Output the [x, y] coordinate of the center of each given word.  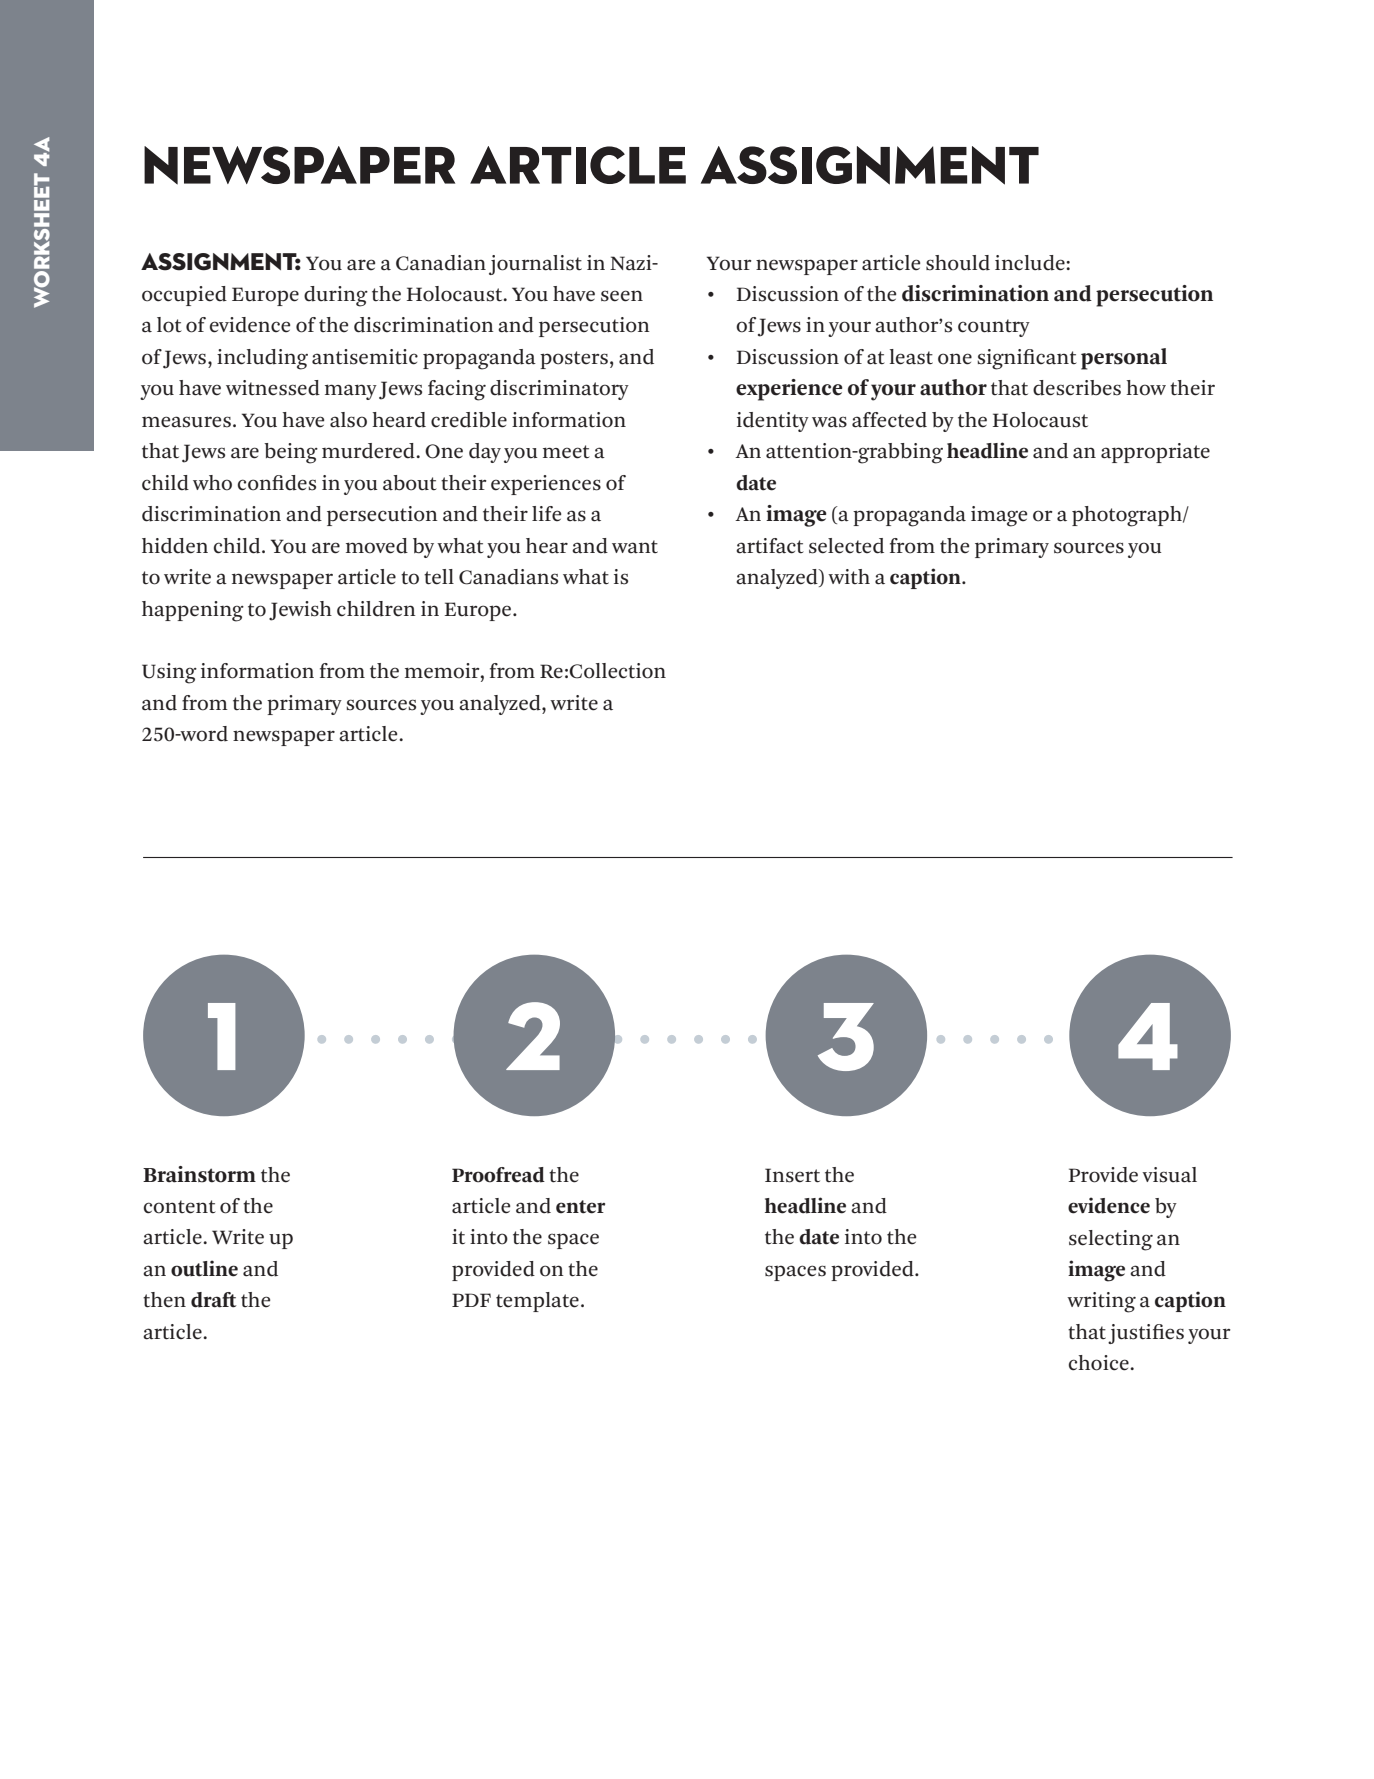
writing [1101, 1302]
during [336, 296]
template [537, 1302]
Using [169, 673]
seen [622, 296]
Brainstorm [199, 1174]
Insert [792, 1175]
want [635, 546]
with [849, 577]
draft [214, 1300]
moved [377, 546]
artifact [770, 546]
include [1031, 263]
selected [846, 546]
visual [1169, 1175]
